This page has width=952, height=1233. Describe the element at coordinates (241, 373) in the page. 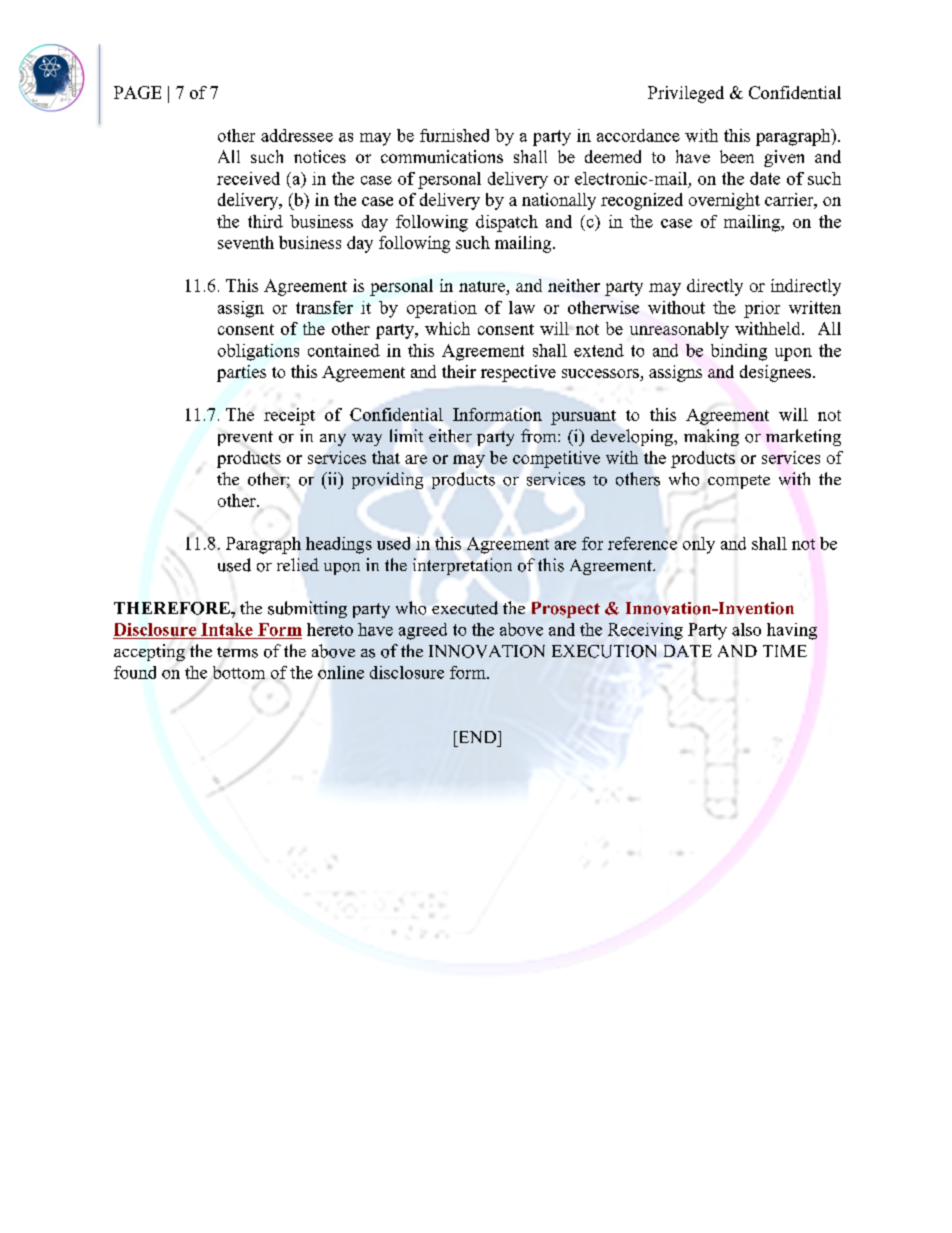

I see `parties` at that location.
